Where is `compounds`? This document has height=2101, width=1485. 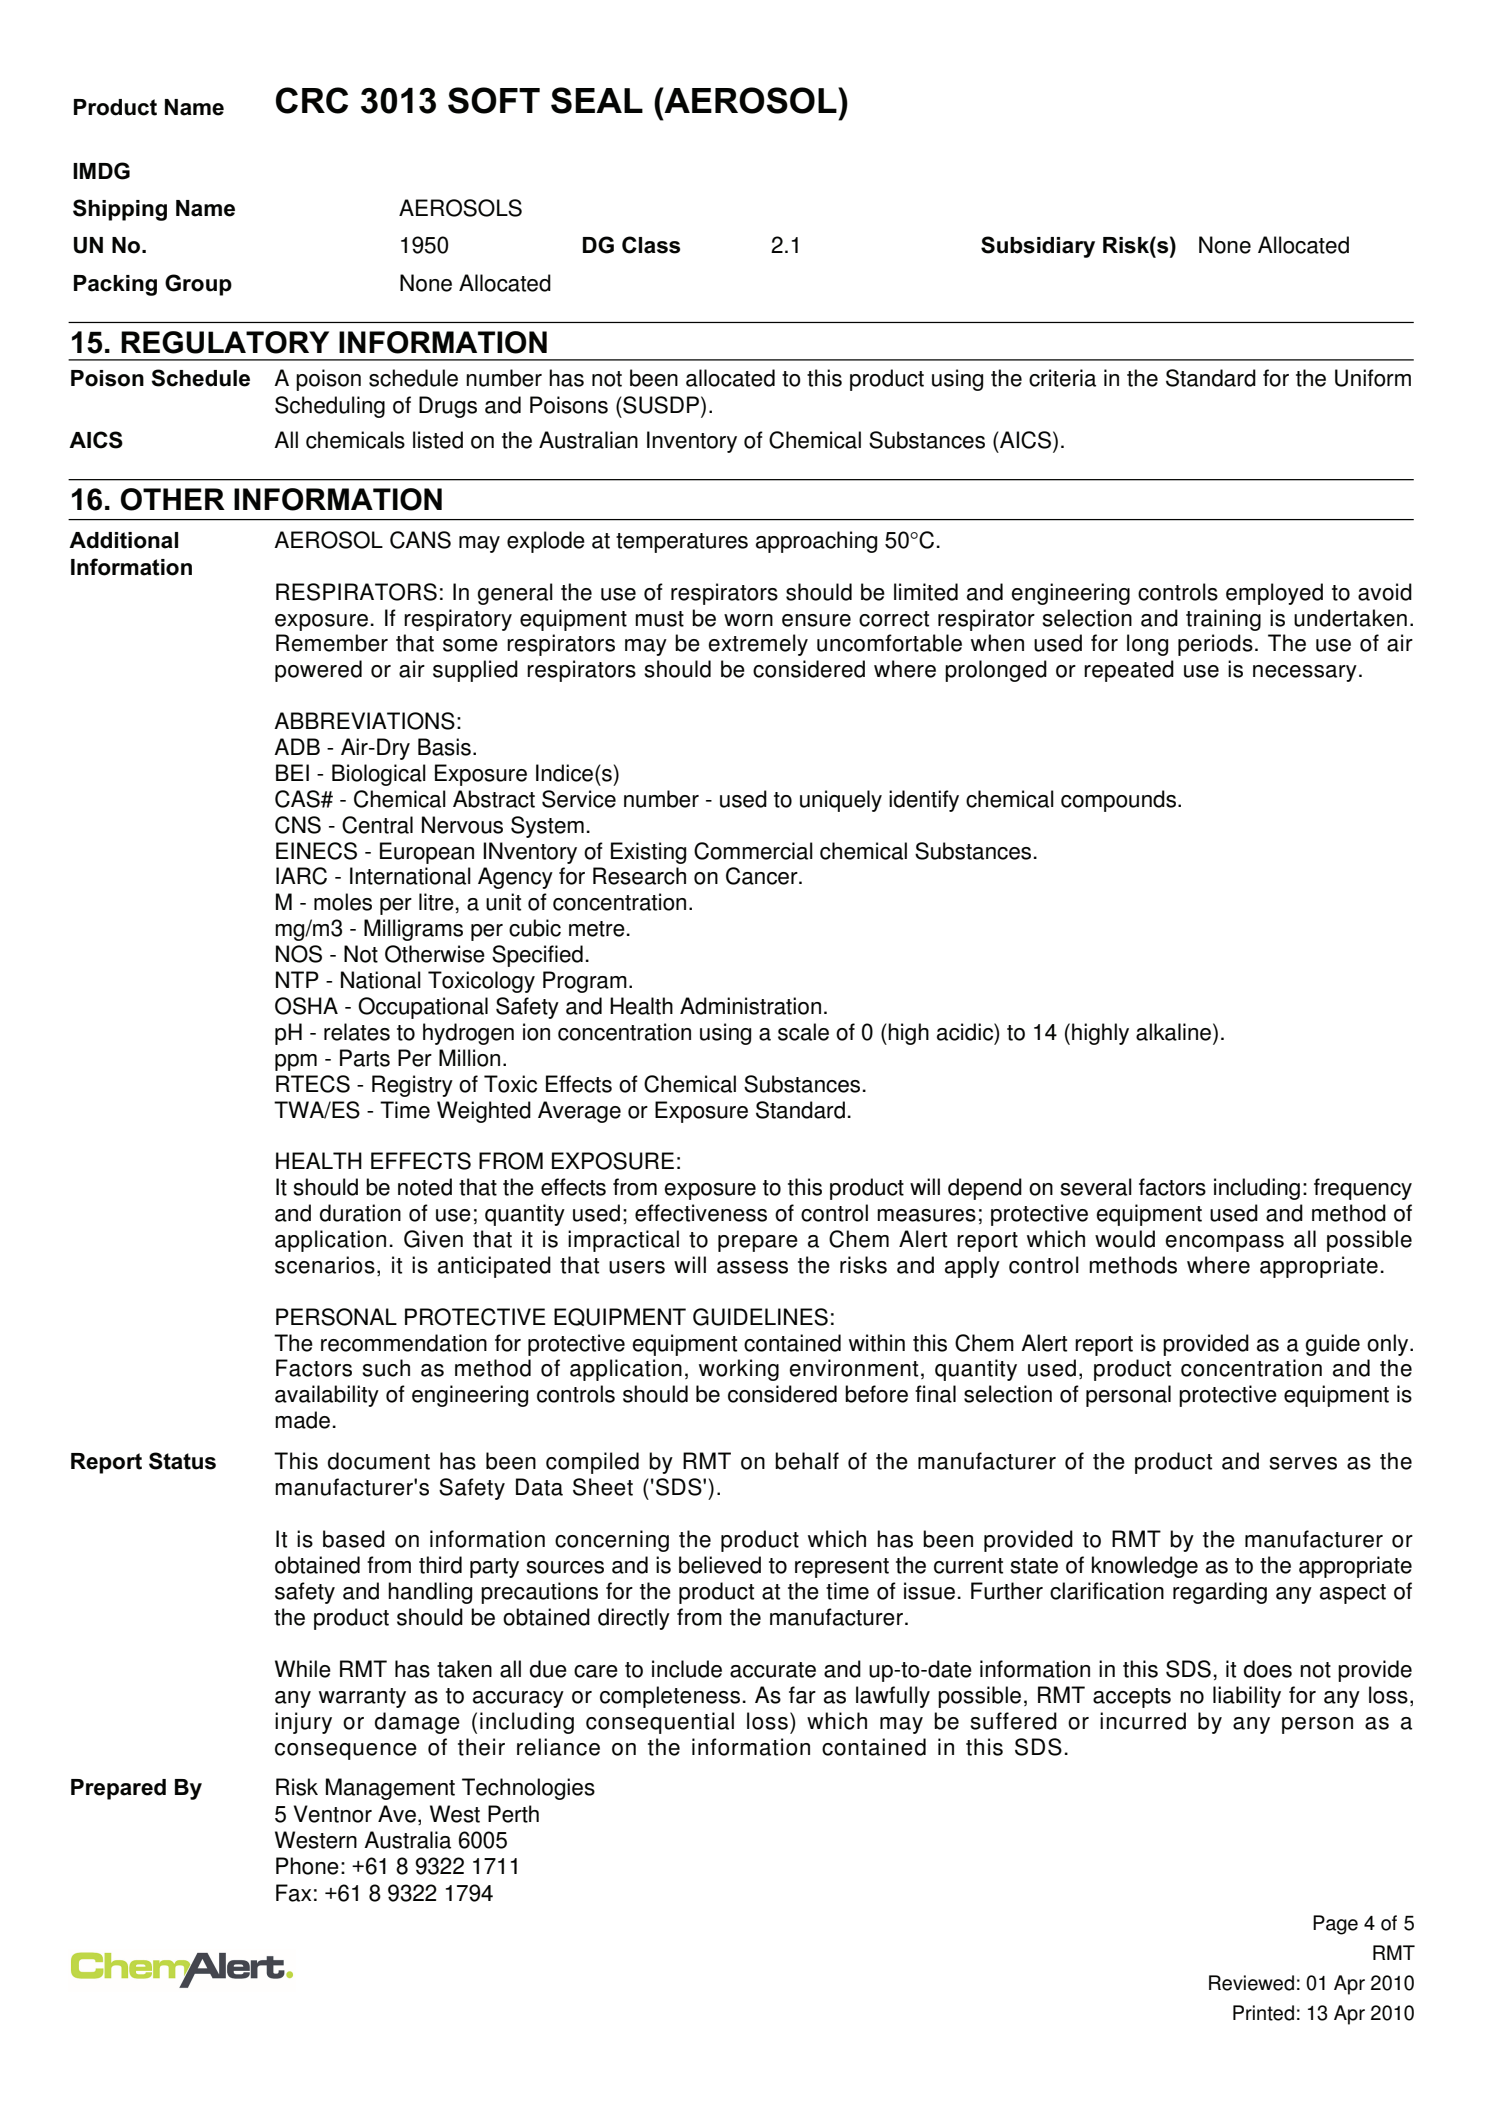
compounds is located at coordinates (1120, 801).
